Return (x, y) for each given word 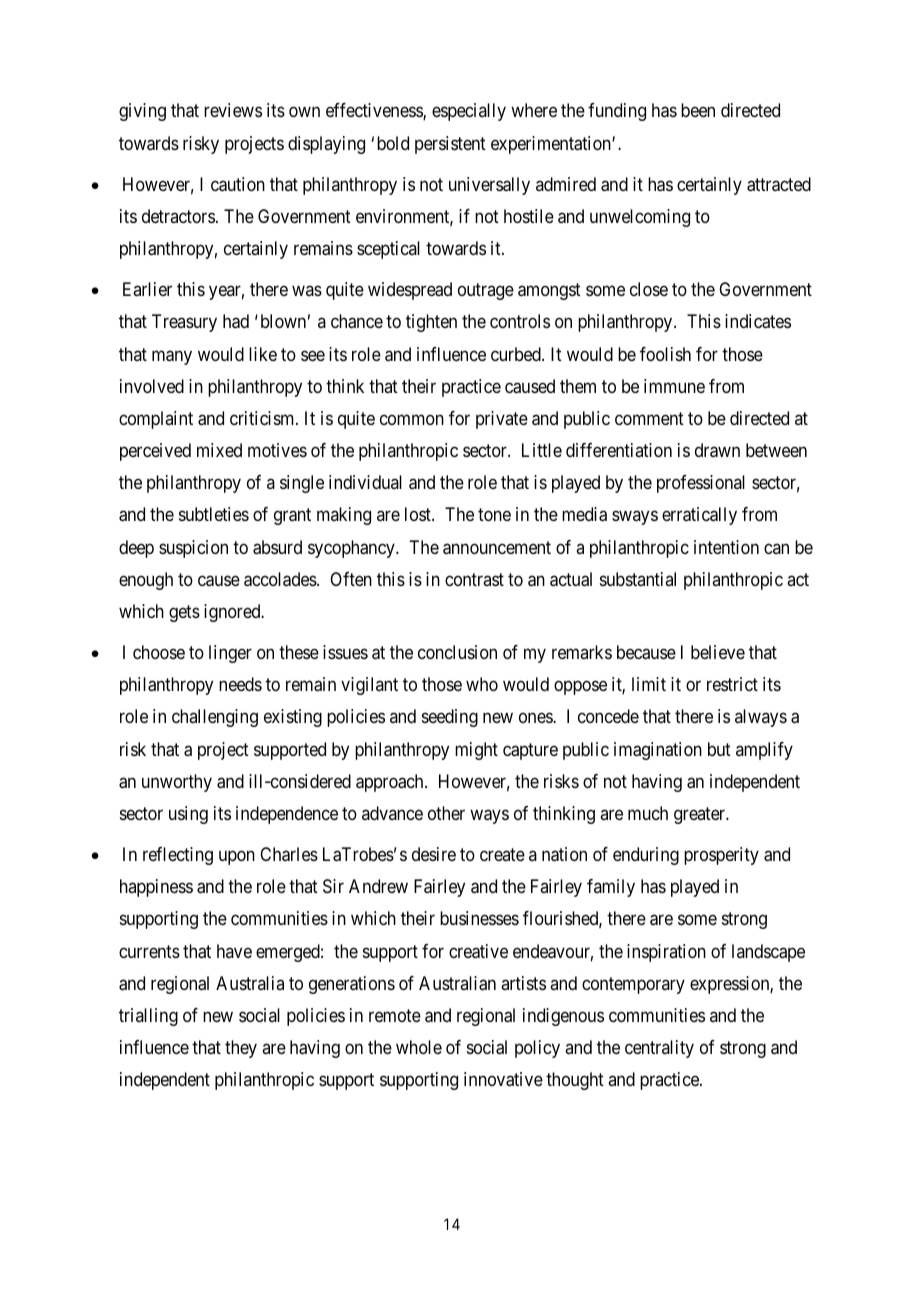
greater (701, 815)
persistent (450, 145)
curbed (517, 354)
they (241, 1049)
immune (674, 386)
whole (419, 1047)
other (446, 813)
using (188, 815)
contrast (474, 579)
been (698, 110)
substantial (638, 579)
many (172, 357)
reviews (233, 110)
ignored (233, 613)
